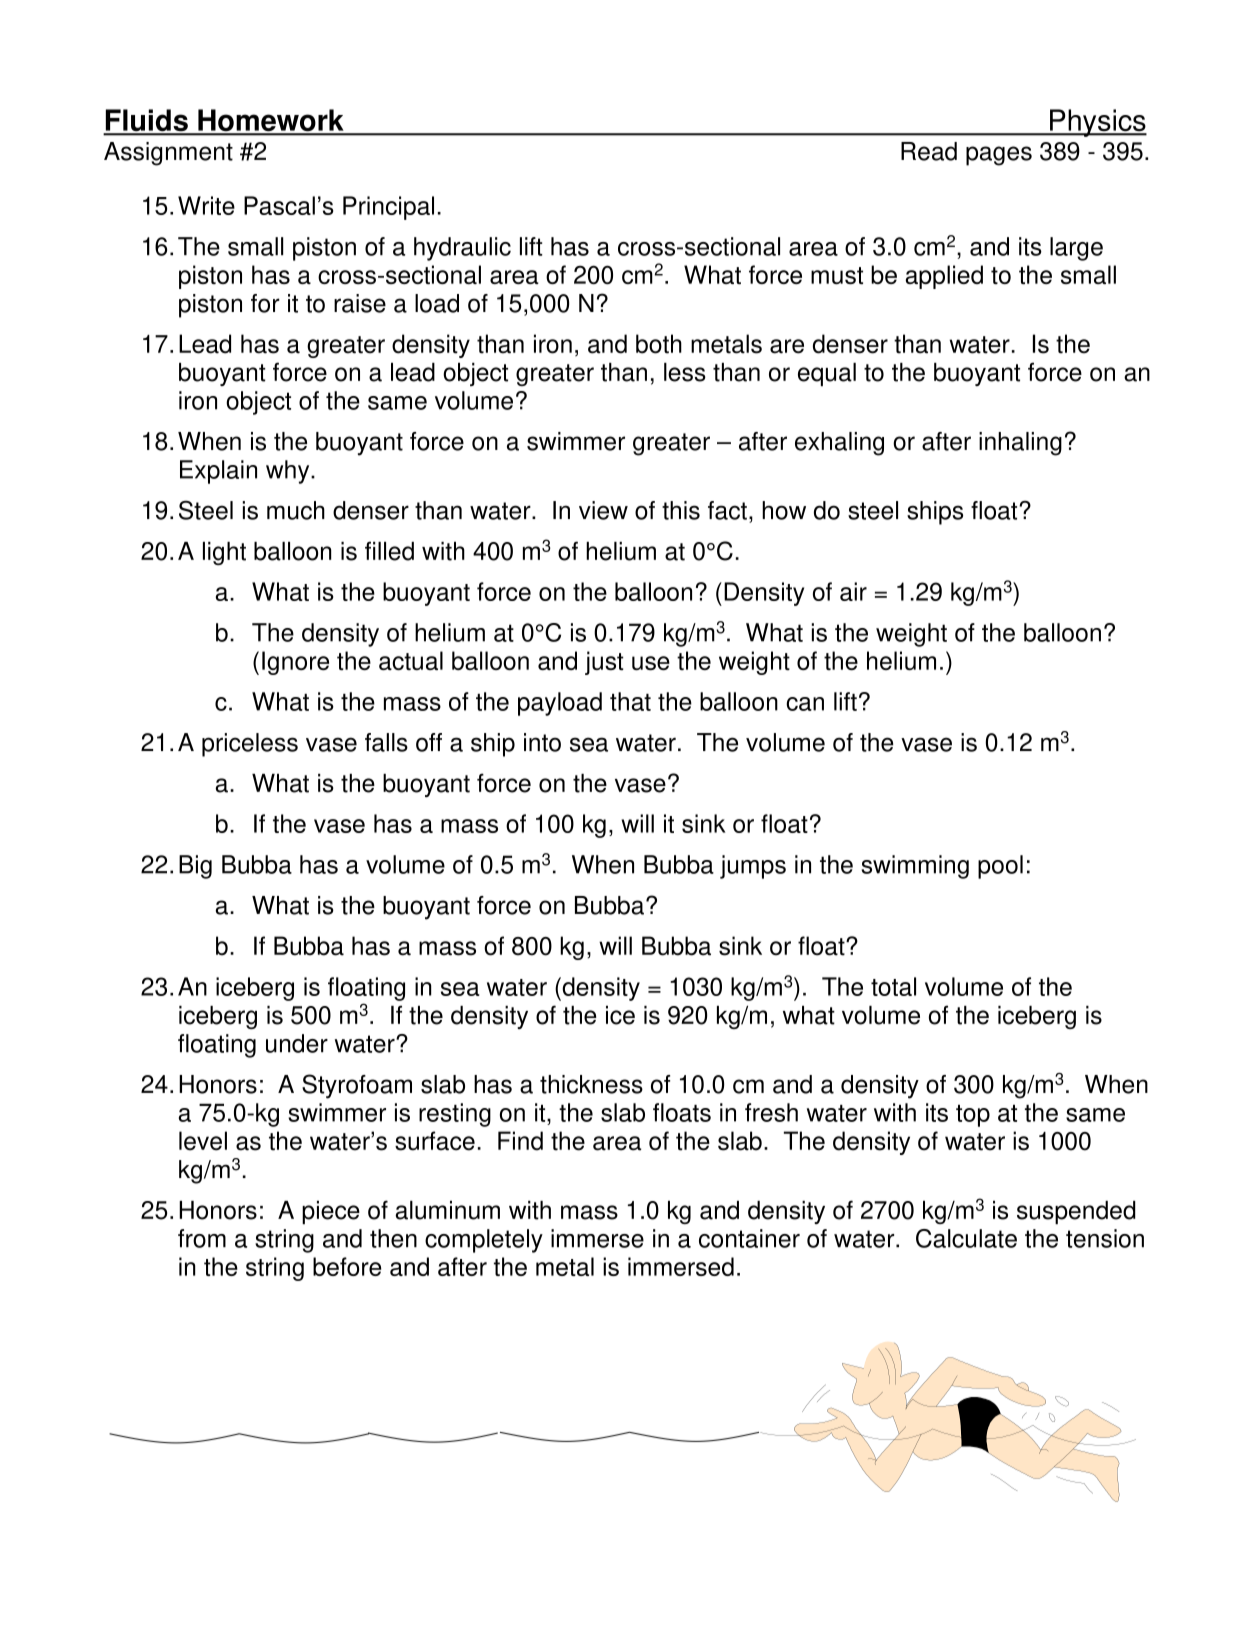  What do you see at coordinates (753, 867) in the page?
I see `jumps` at bounding box center [753, 867].
